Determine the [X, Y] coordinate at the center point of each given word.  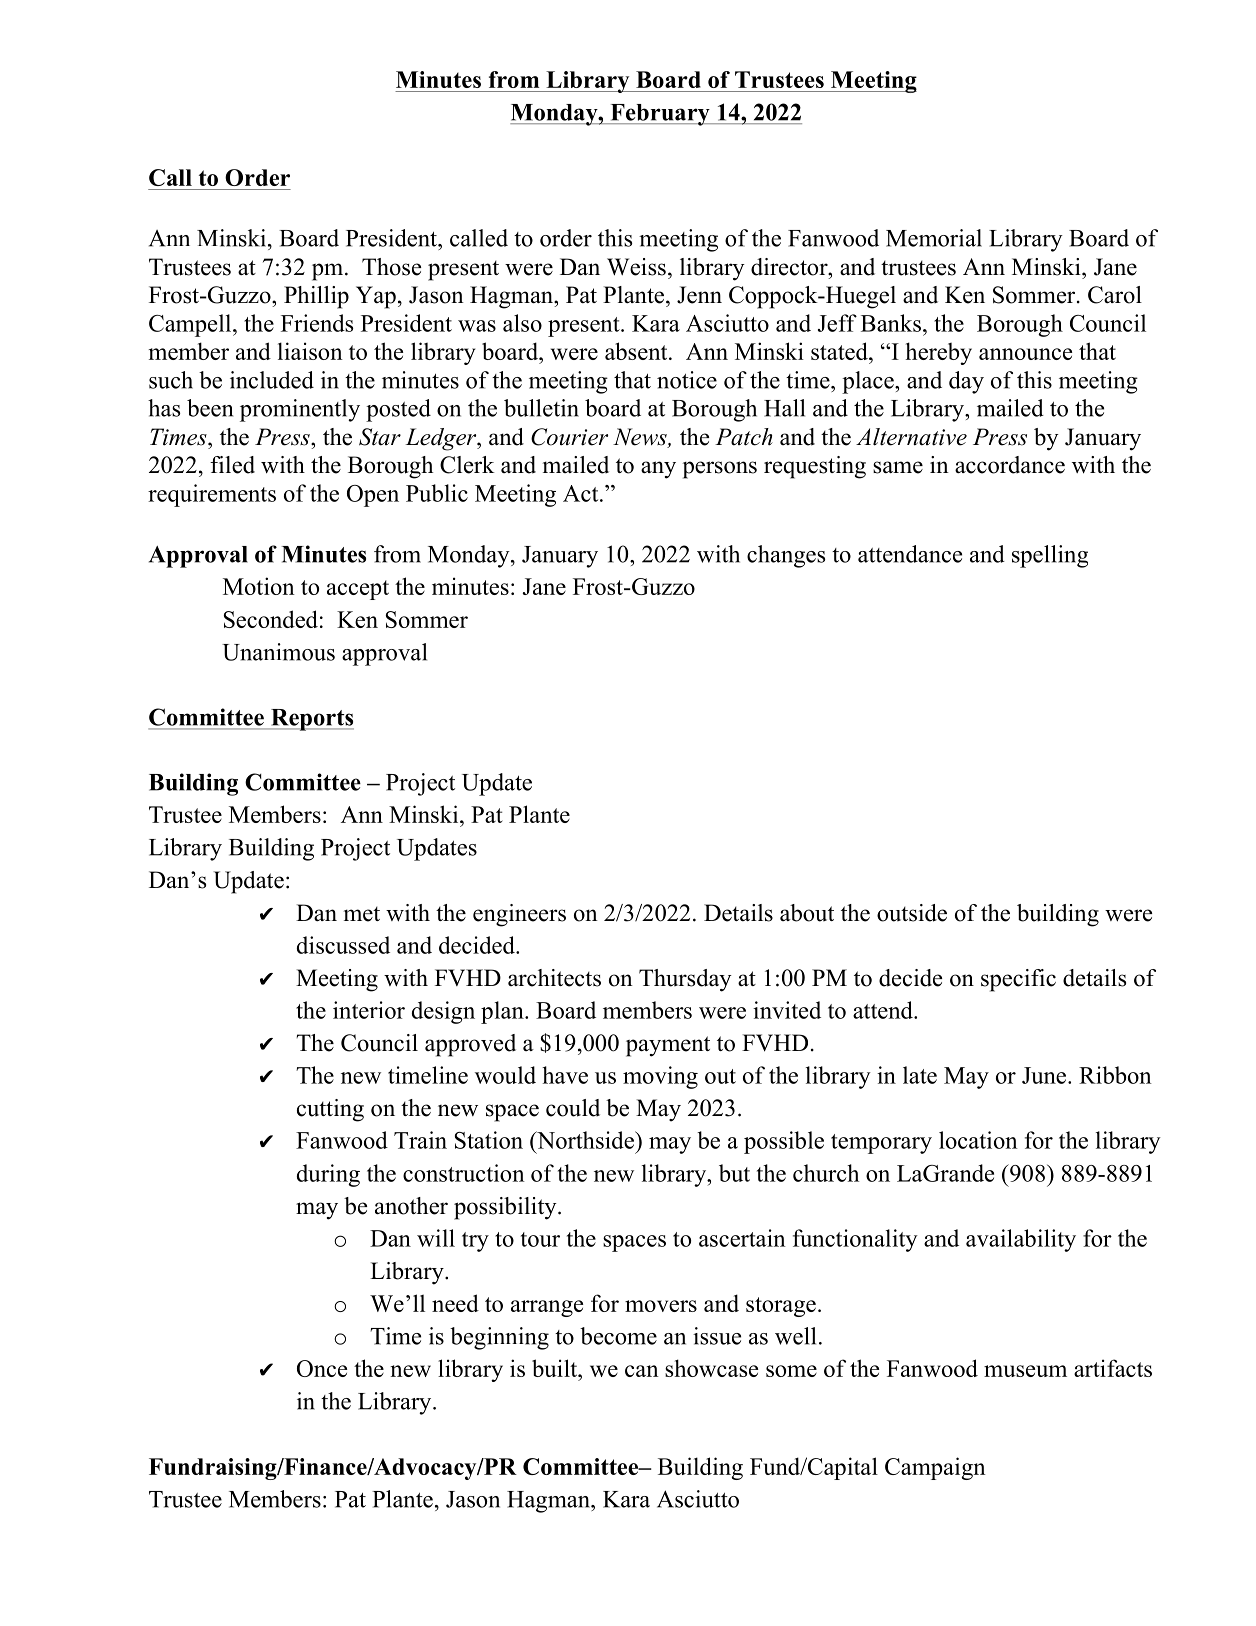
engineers [519, 915]
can [642, 1371]
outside [912, 913]
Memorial [934, 238]
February [660, 115]
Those [391, 267]
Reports [311, 720]
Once [322, 1368]
